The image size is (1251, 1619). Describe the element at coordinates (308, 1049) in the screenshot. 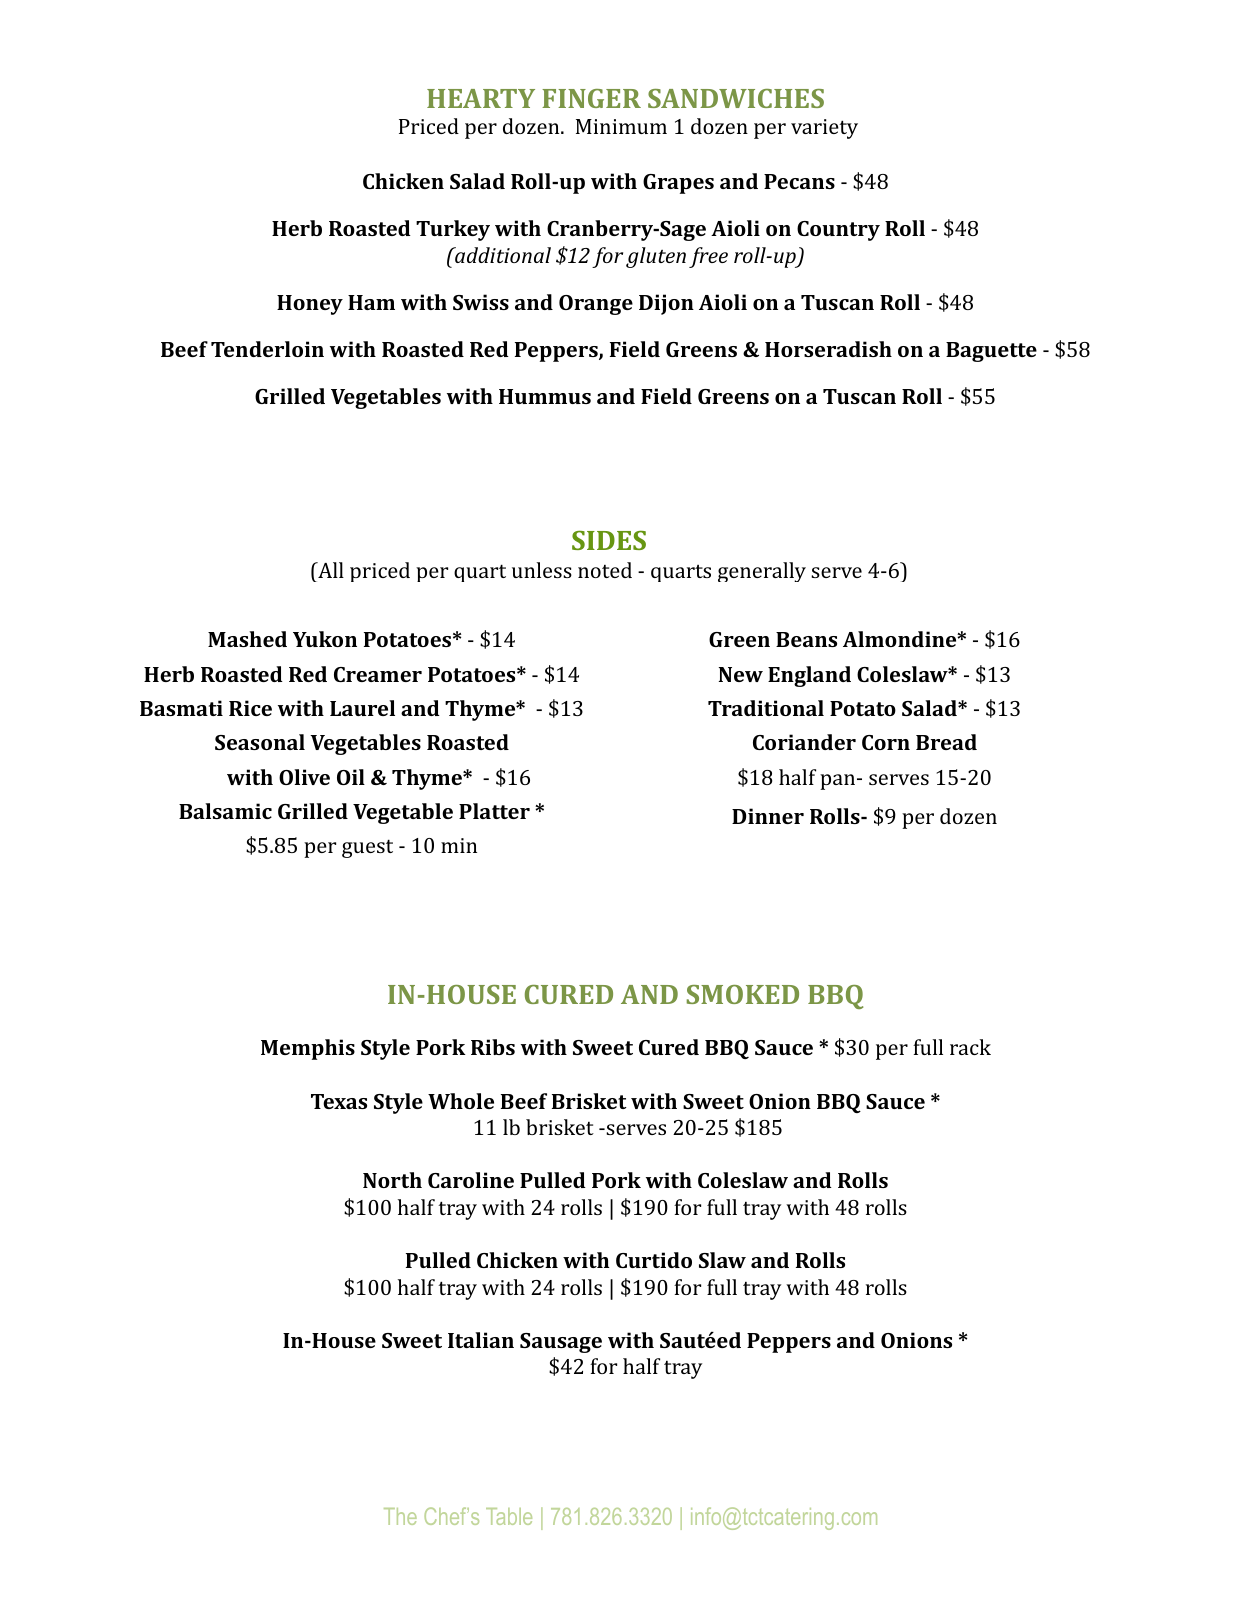

I see `Memphis` at that location.
